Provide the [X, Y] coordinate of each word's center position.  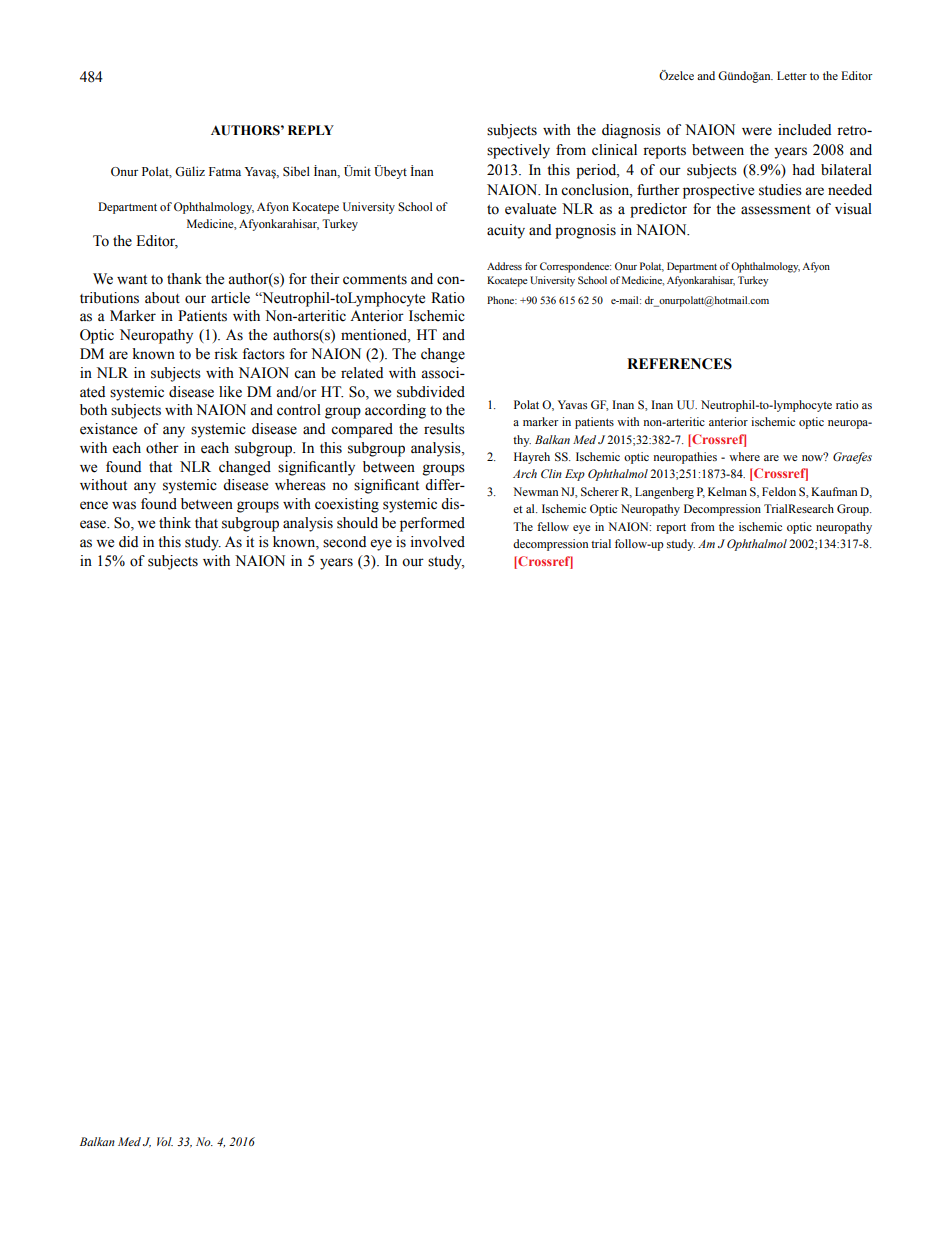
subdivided [431, 392]
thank [184, 279]
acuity [506, 231]
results [444, 429]
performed [432, 524]
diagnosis [631, 131]
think [175, 522]
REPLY [311, 130]
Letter [792, 75]
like [230, 392]
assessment [776, 210]
